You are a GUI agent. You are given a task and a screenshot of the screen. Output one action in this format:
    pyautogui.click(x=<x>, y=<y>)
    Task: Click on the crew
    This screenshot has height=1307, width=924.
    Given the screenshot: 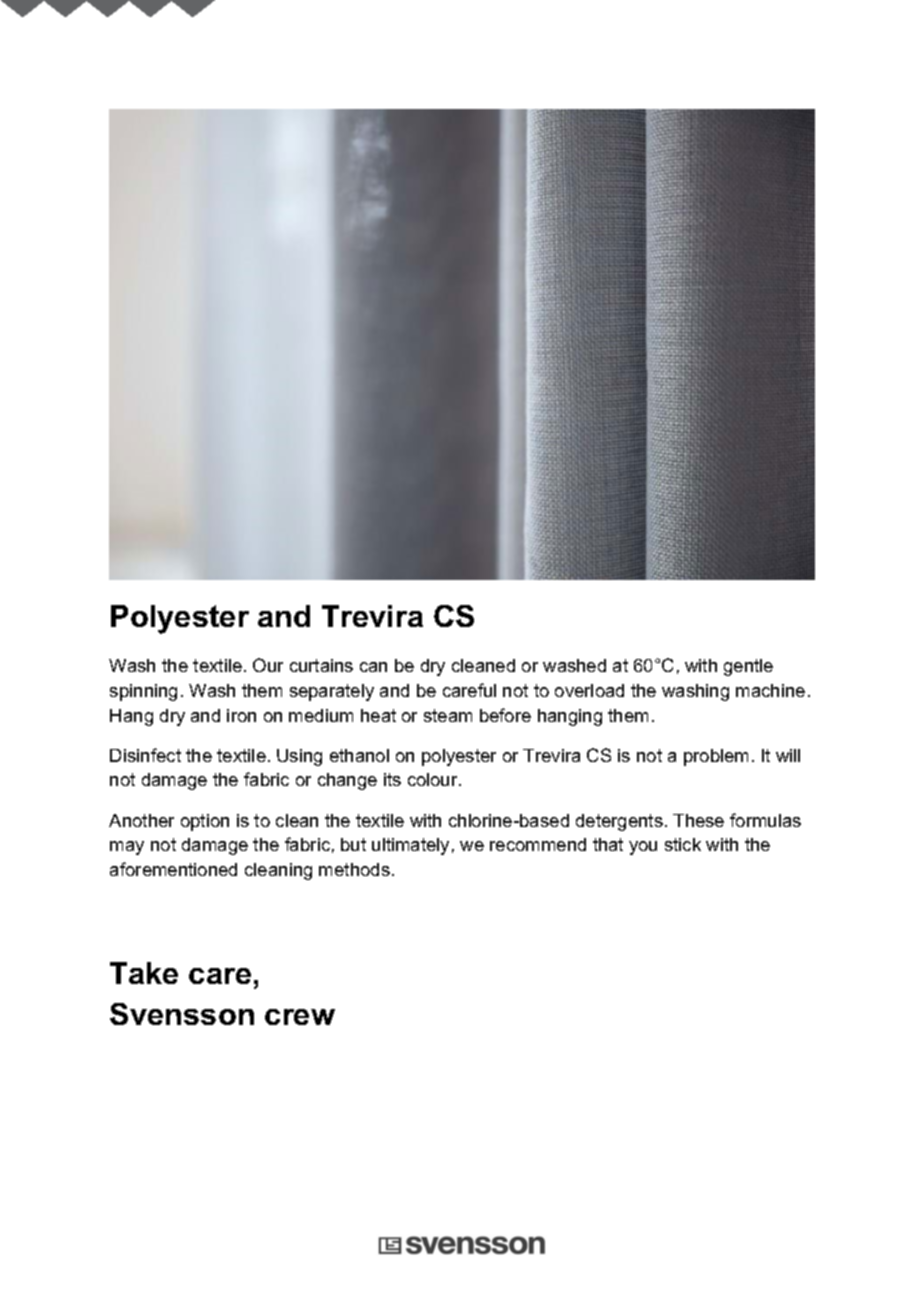 What is the action you would take?
    pyautogui.click(x=300, y=1017)
